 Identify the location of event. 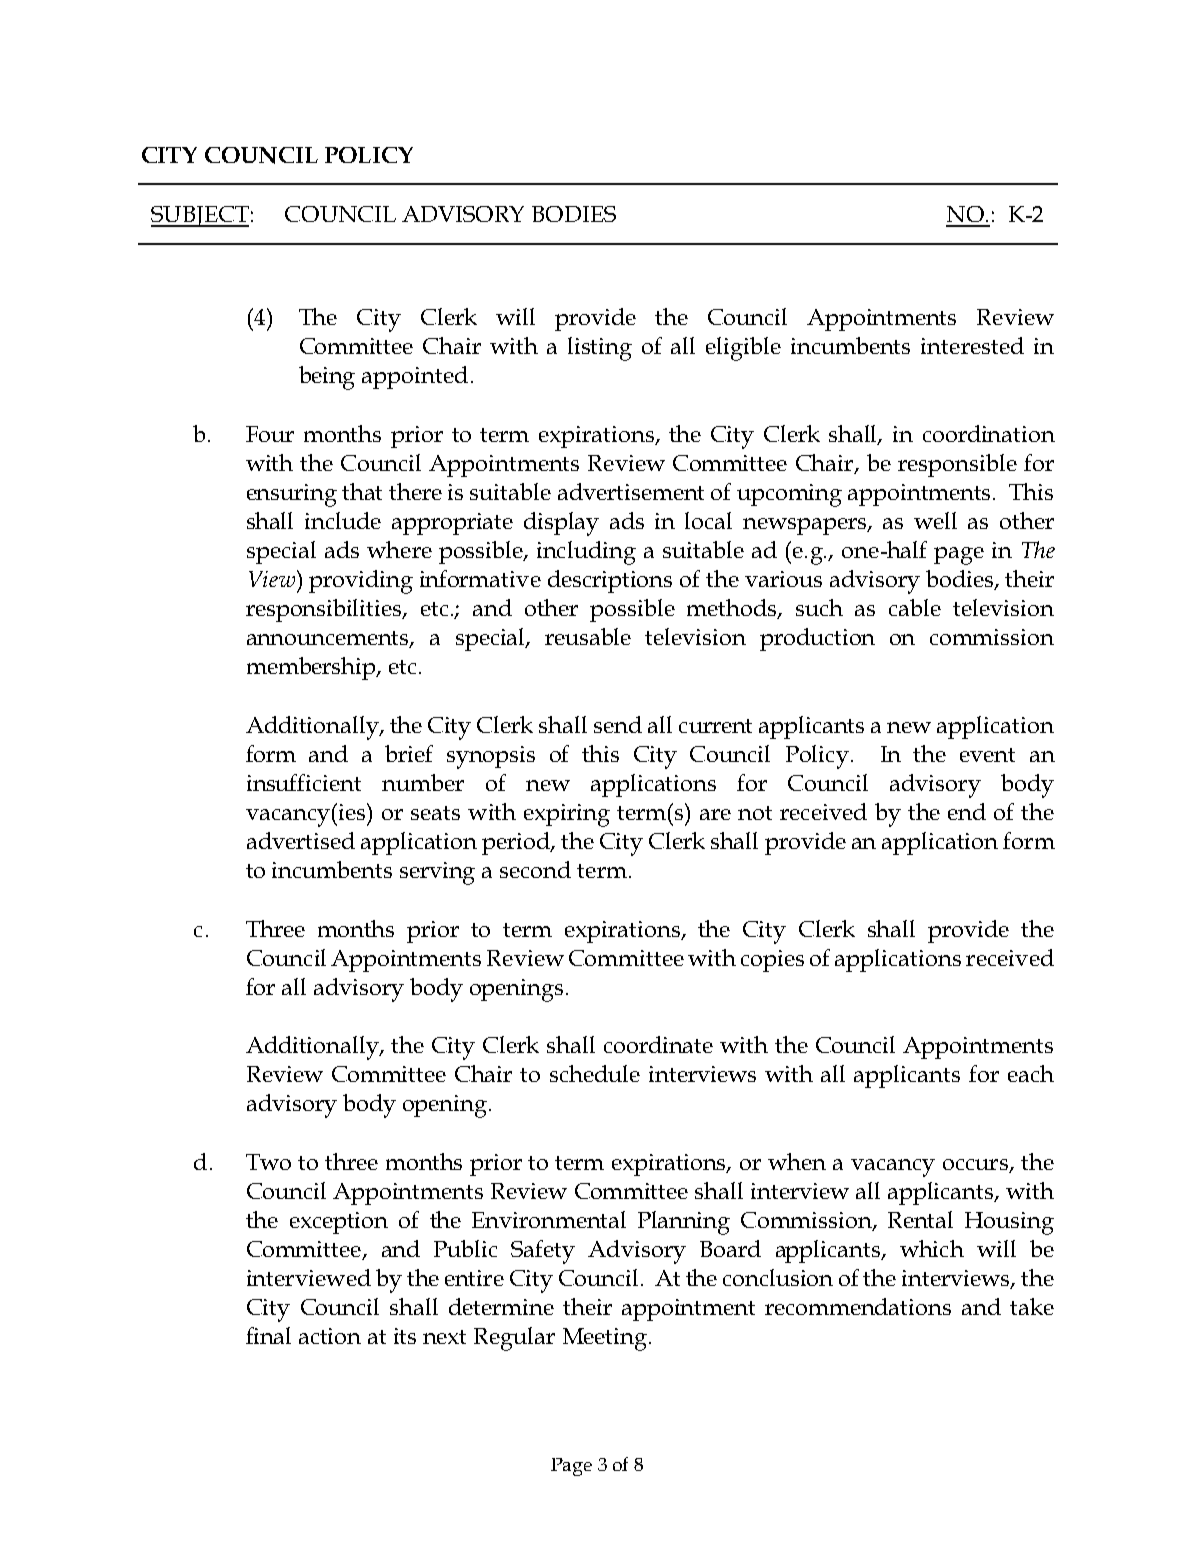
(987, 755).
